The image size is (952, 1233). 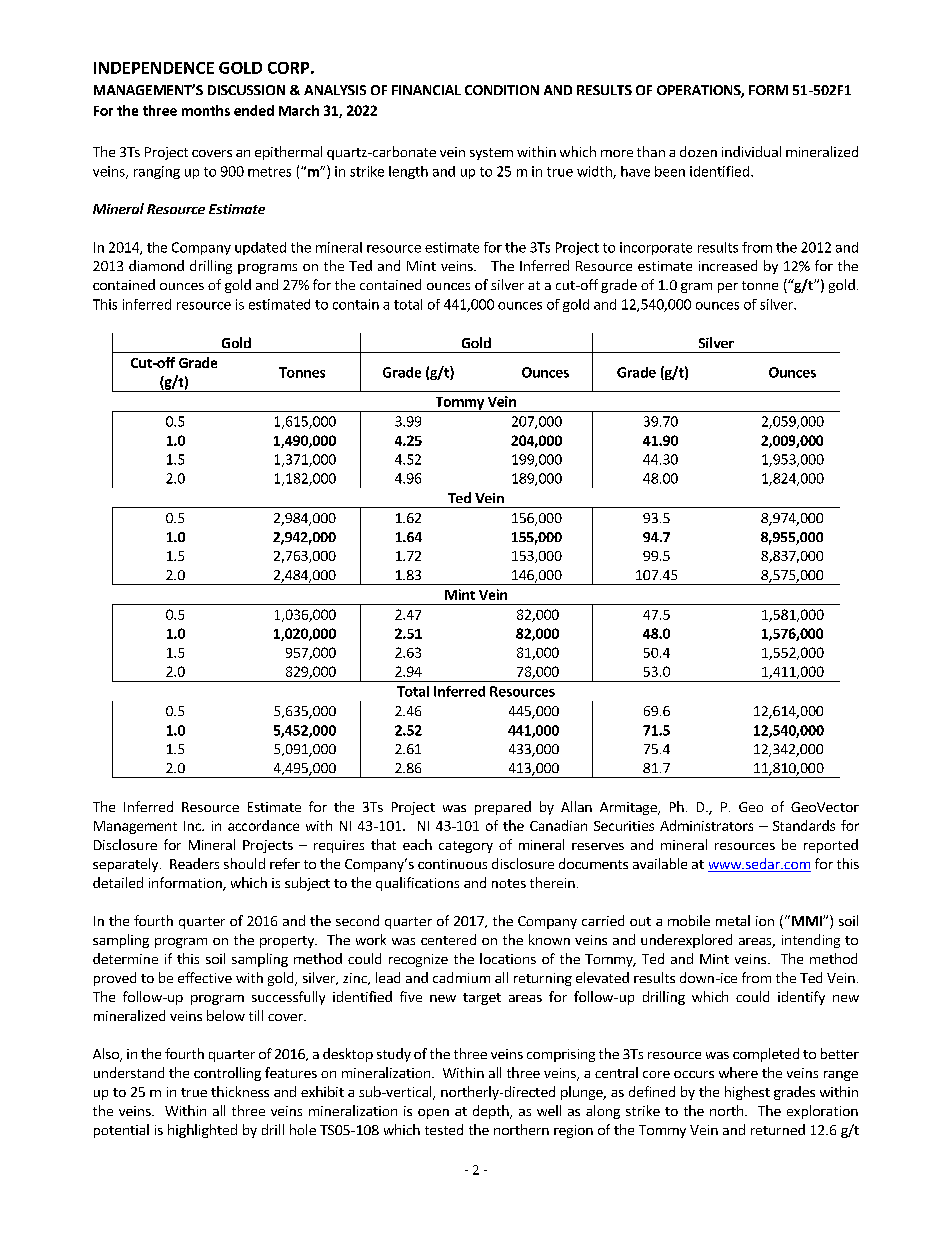 I want to click on individual, so click(x=751, y=151).
